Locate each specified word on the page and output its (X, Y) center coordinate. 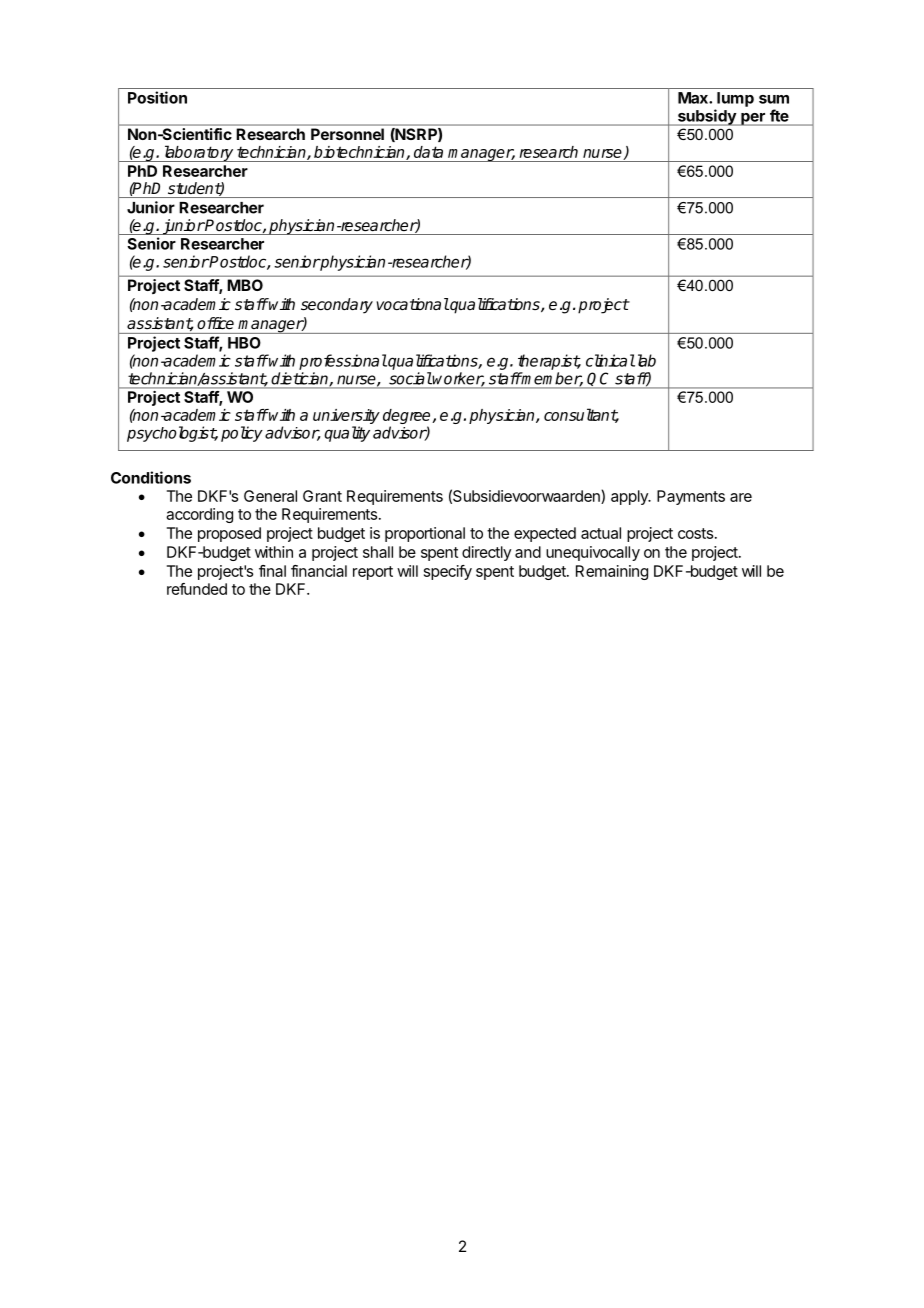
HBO (244, 343)
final (272, 571)
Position (157, 97)
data (428, 152)
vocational (413, 304)
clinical (610, 360)
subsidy (706, 117)
